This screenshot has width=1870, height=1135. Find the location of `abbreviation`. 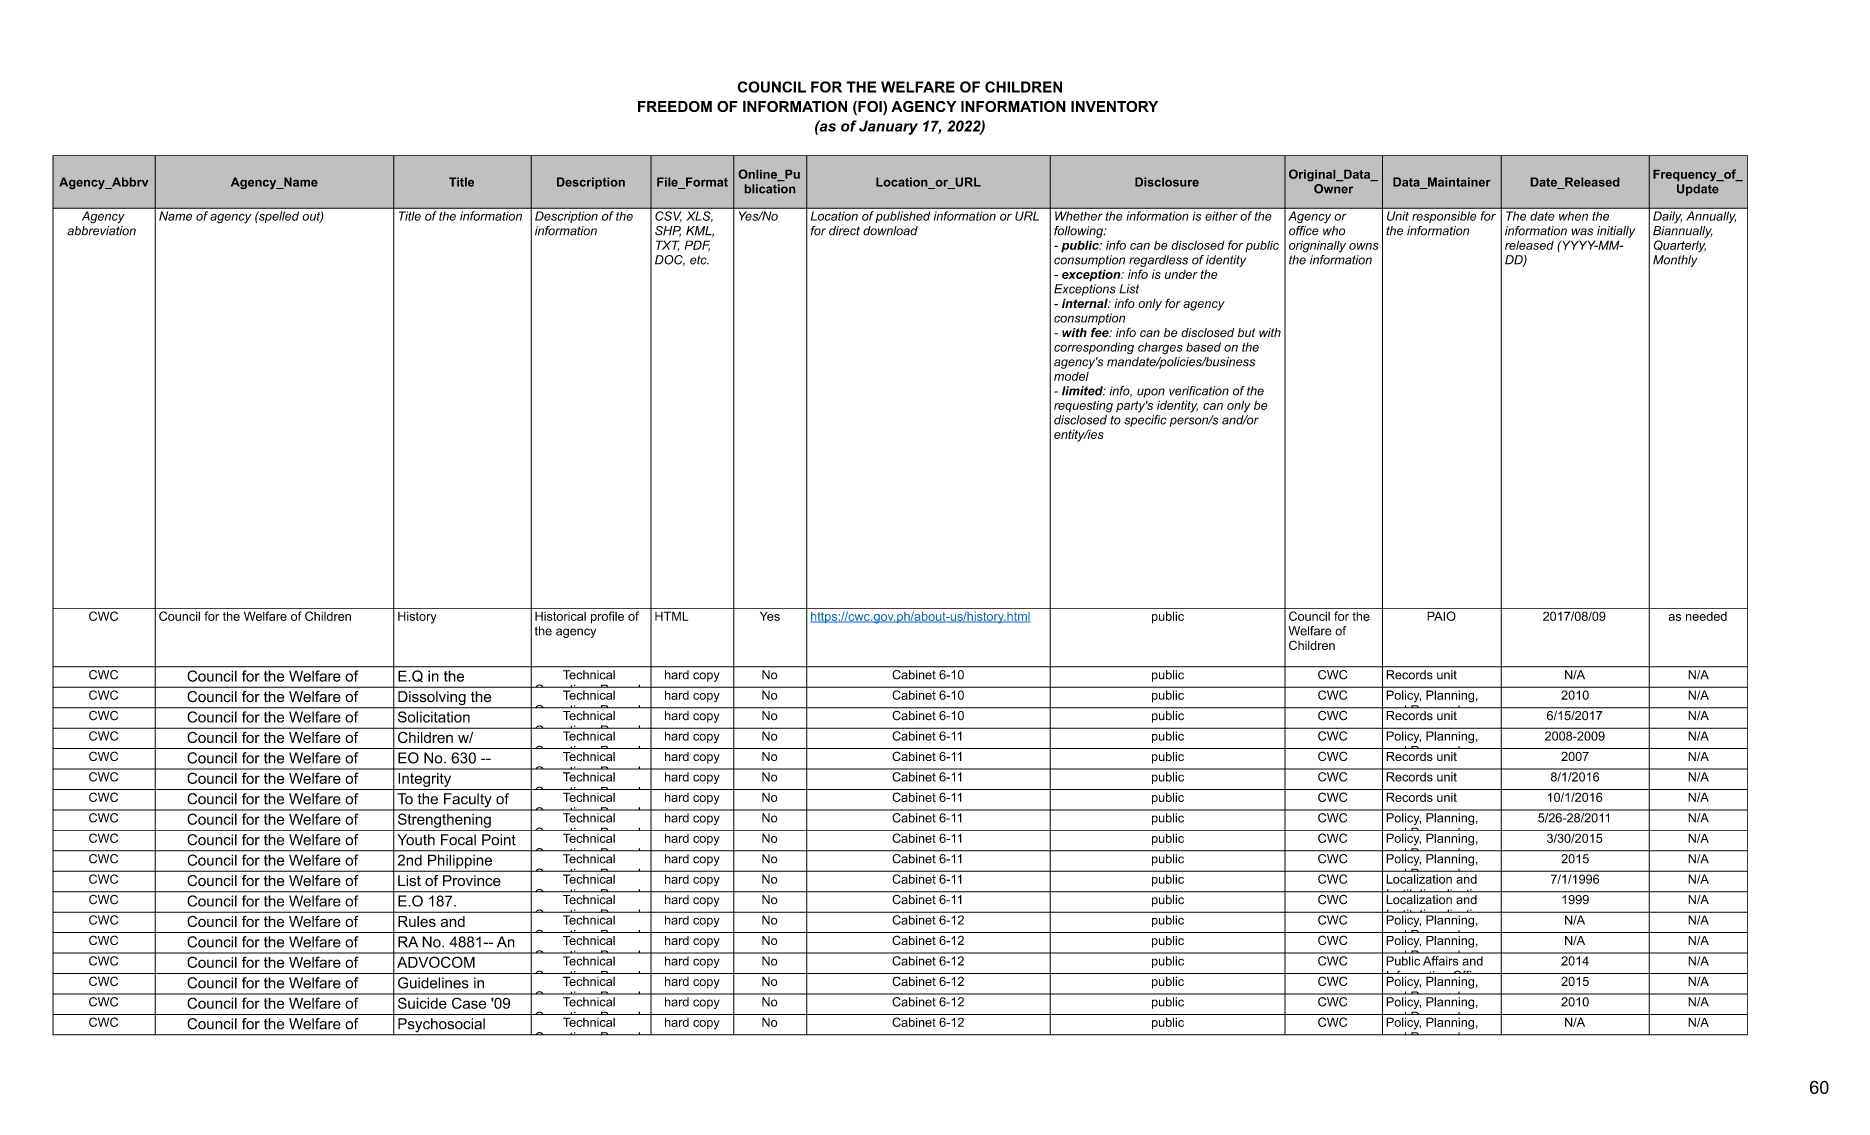

abbreviation is located at coordinates (101, 229).
